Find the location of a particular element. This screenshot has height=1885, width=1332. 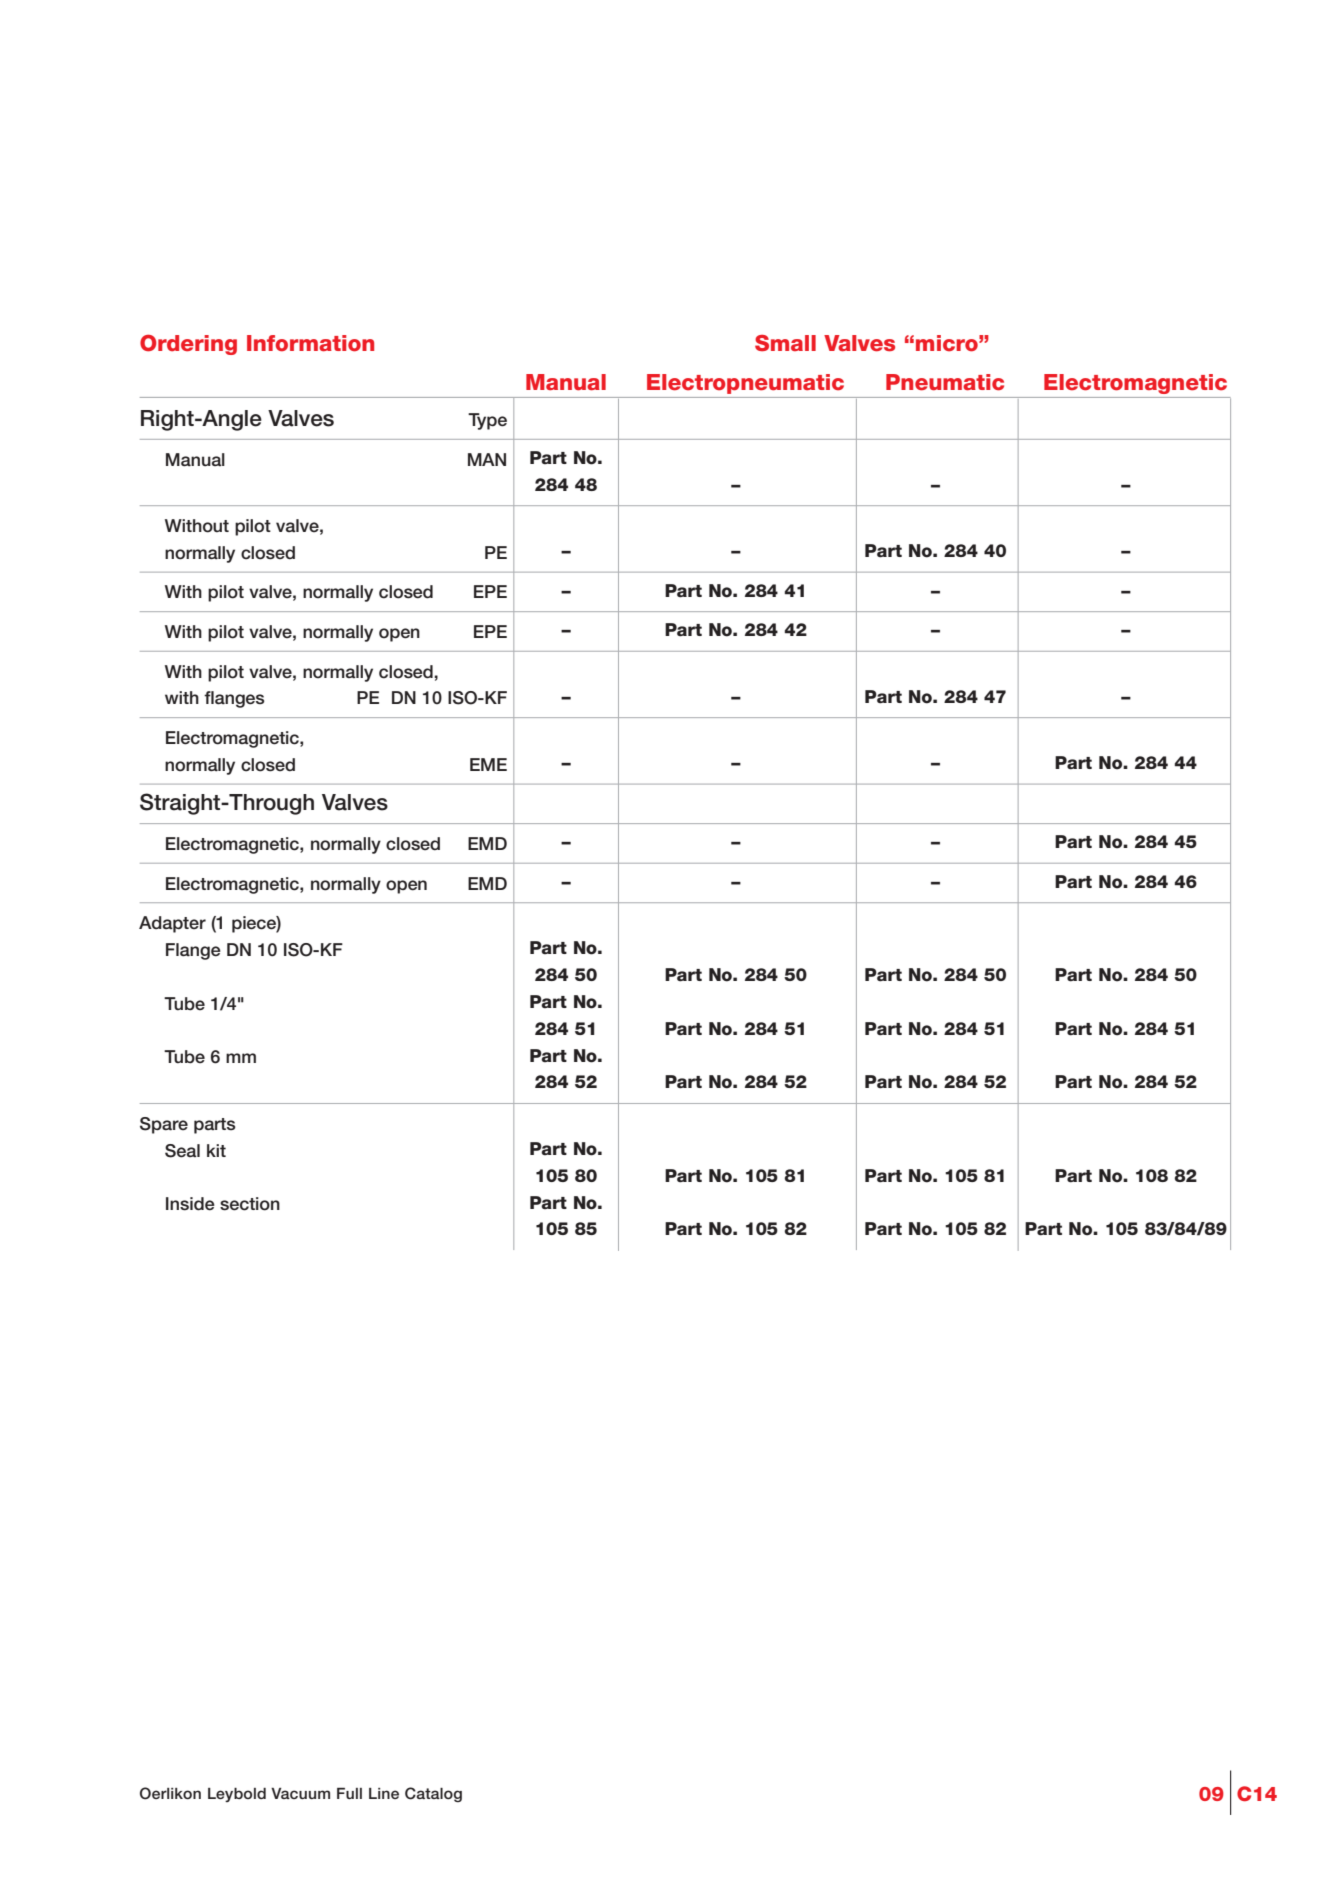

Line is located at coordinates (384, 1793).
